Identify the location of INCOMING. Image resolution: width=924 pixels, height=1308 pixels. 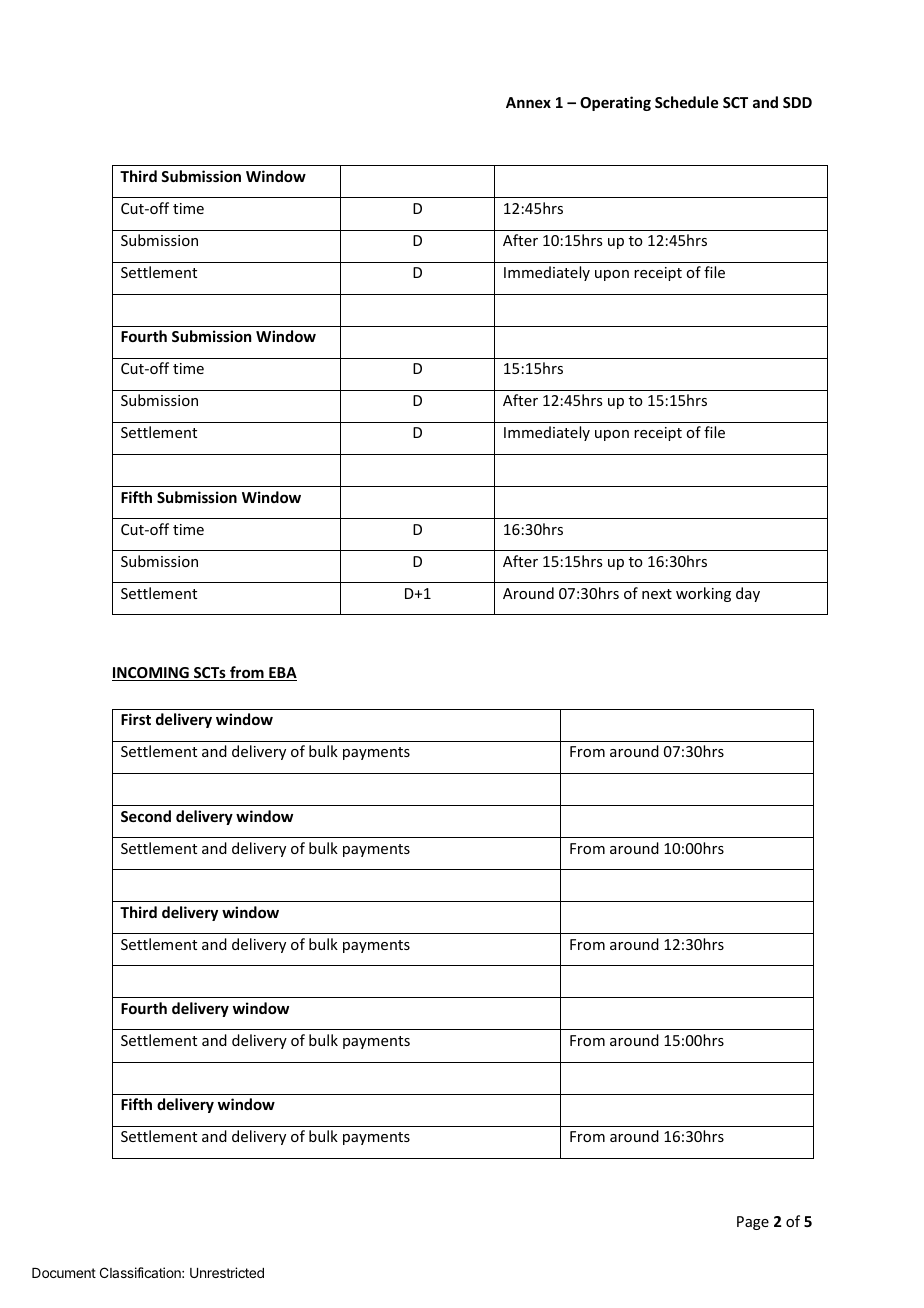
(151, 674).
